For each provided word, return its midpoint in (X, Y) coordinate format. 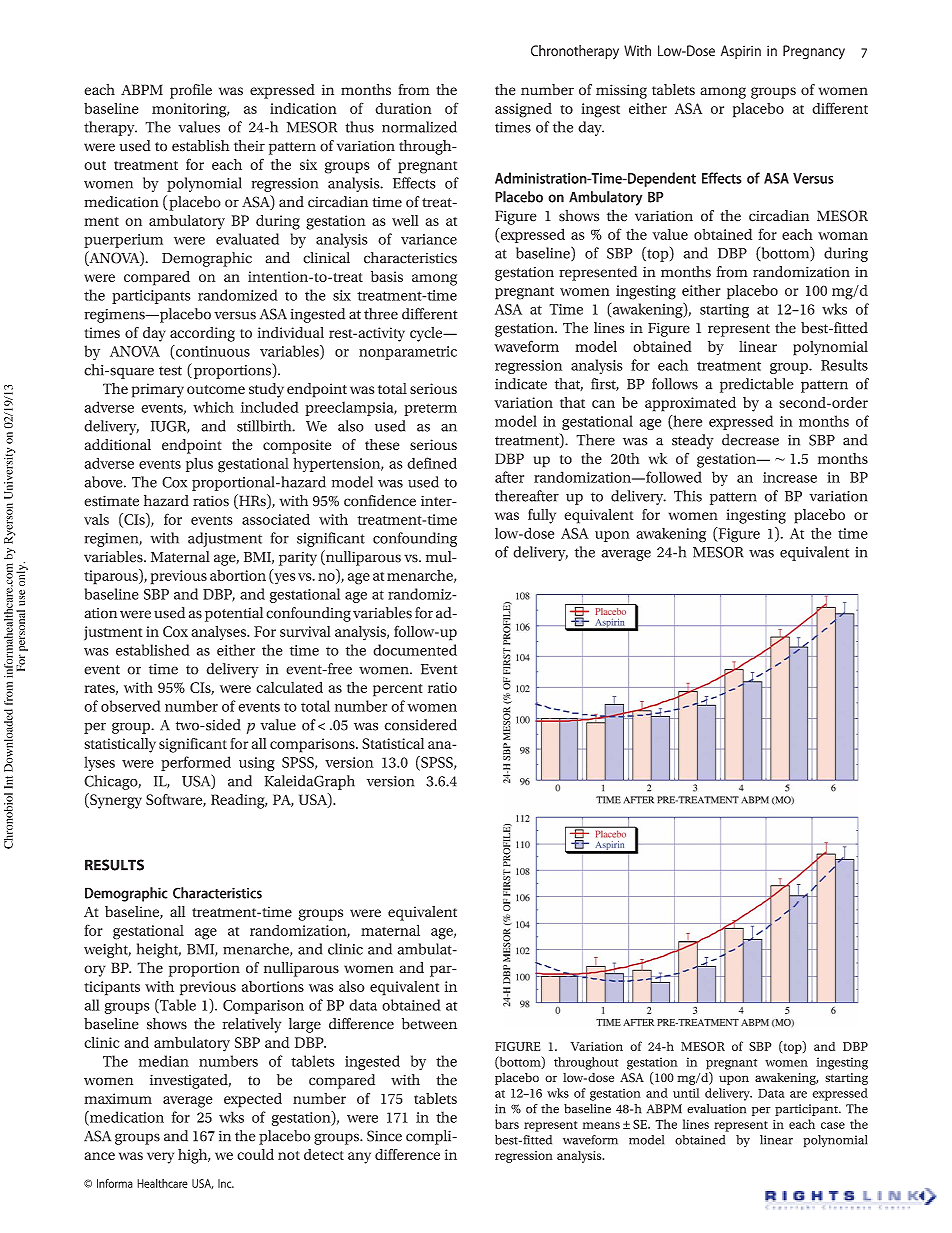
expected (253, 1100)
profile (191, 91)
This (688, 496)
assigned (523, 110)
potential (234, 614)
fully (542, 516)
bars (507, 1124)
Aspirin (741, 52)
